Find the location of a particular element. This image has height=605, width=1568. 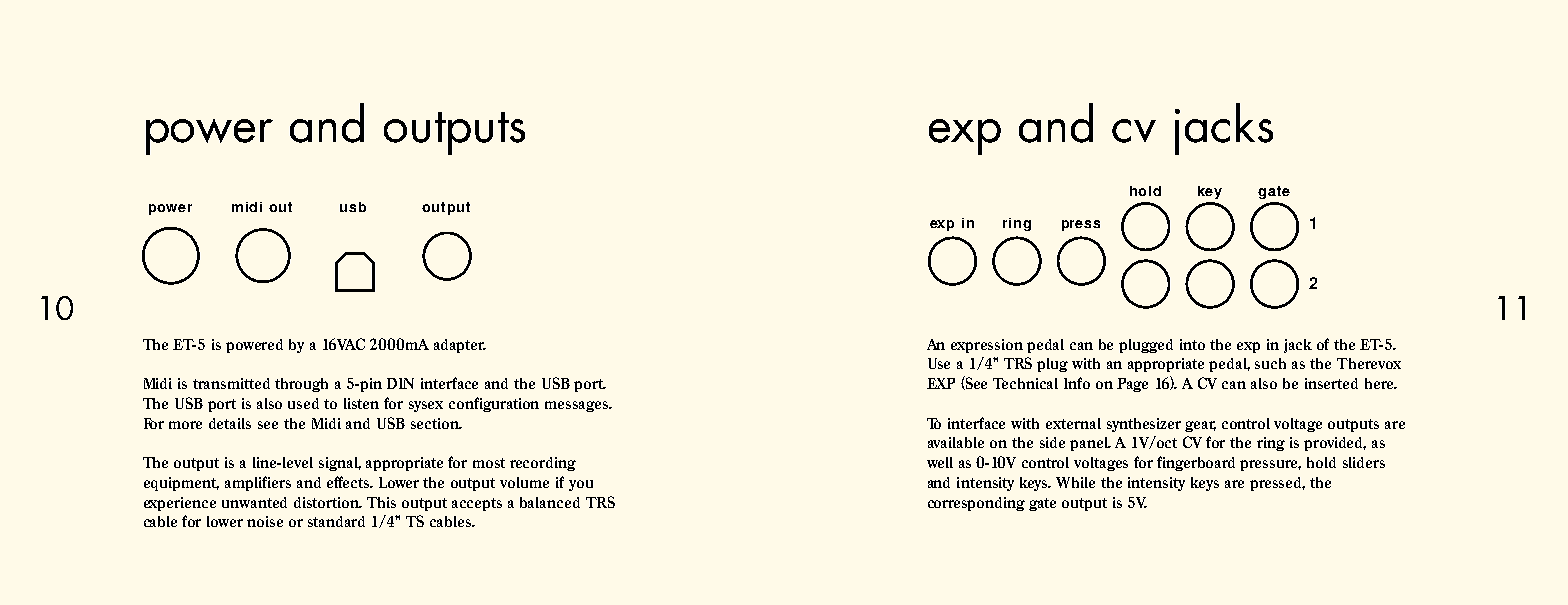

adapter is located at coordinates (460, 346).
